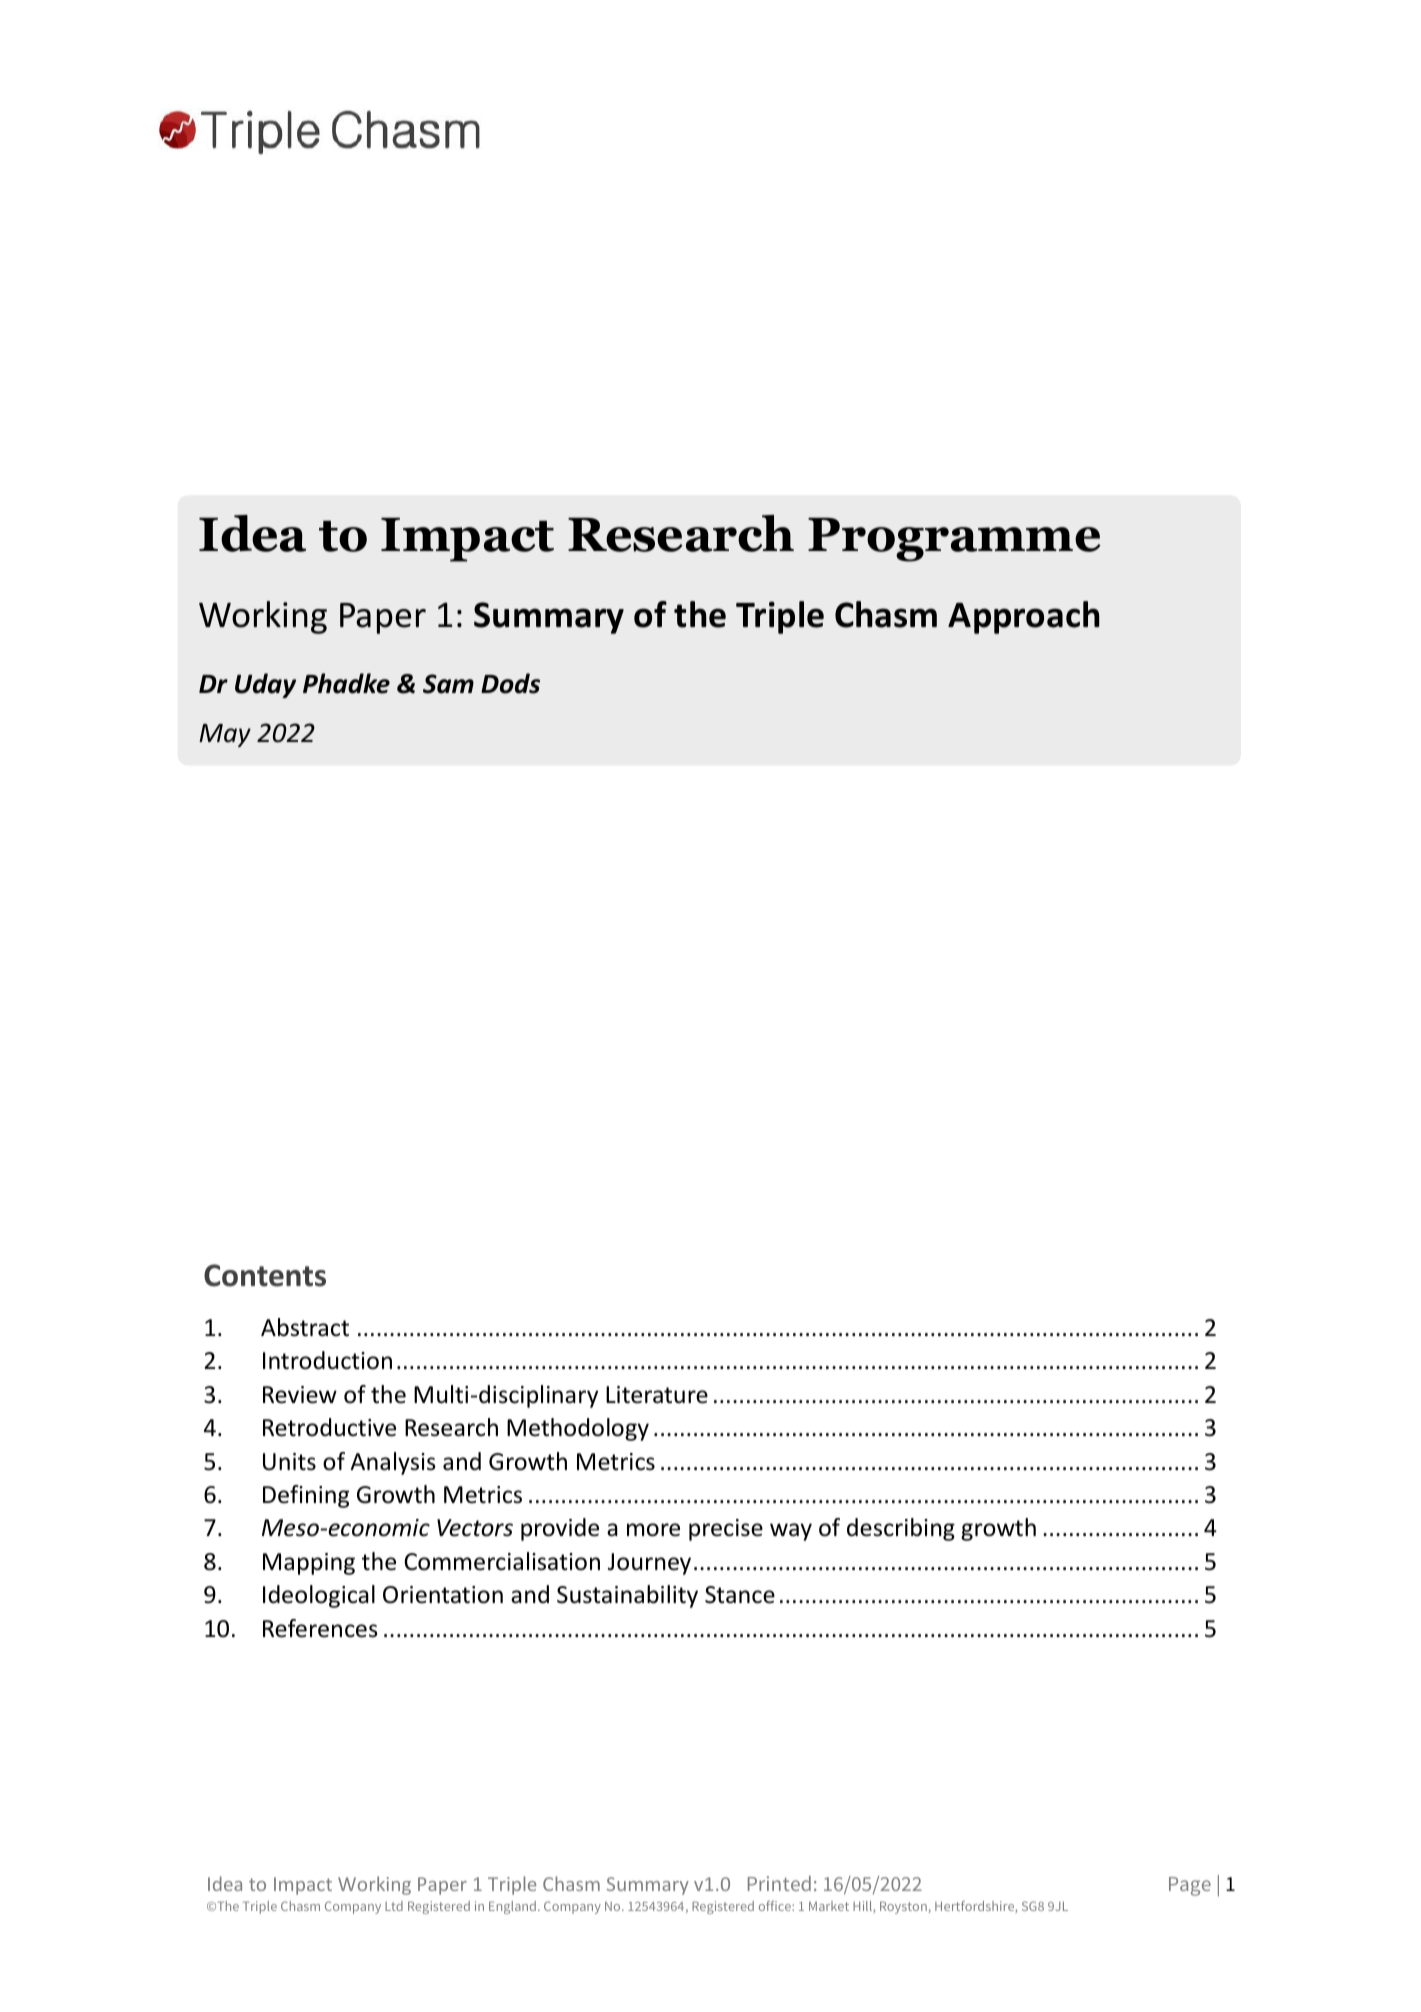 This page has width=1421, height=2012. What do you see at coordinates (578, 1429) in the page?
I see `Methodology` at bounding box center [578, 1429].
